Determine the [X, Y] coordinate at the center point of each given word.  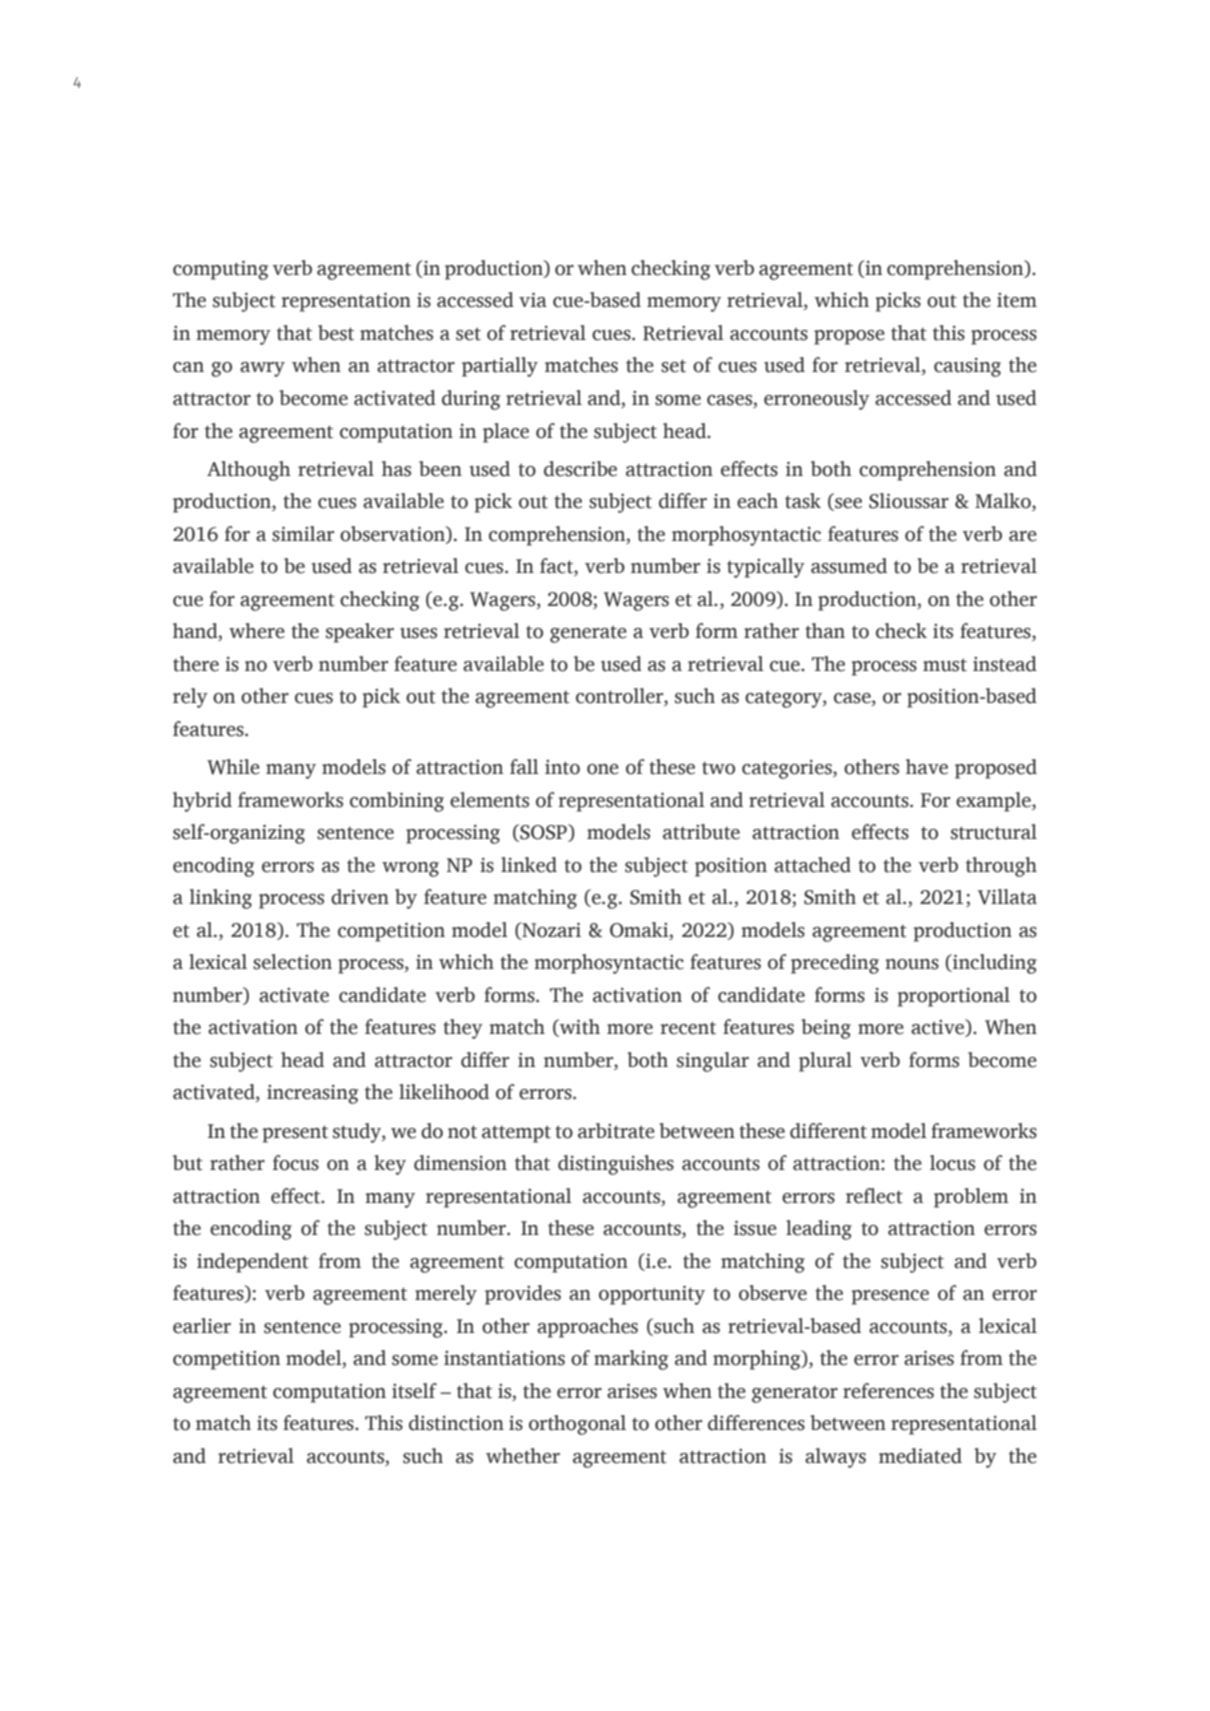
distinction [456, 1423]
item [1017, 300]
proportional [953, 997]
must [945, 665]
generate [588, 634]
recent [688, 1028]
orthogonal [577, 1425]
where [257, 631]
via [533, 300]
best [336, 333]
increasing [312, 1094]
